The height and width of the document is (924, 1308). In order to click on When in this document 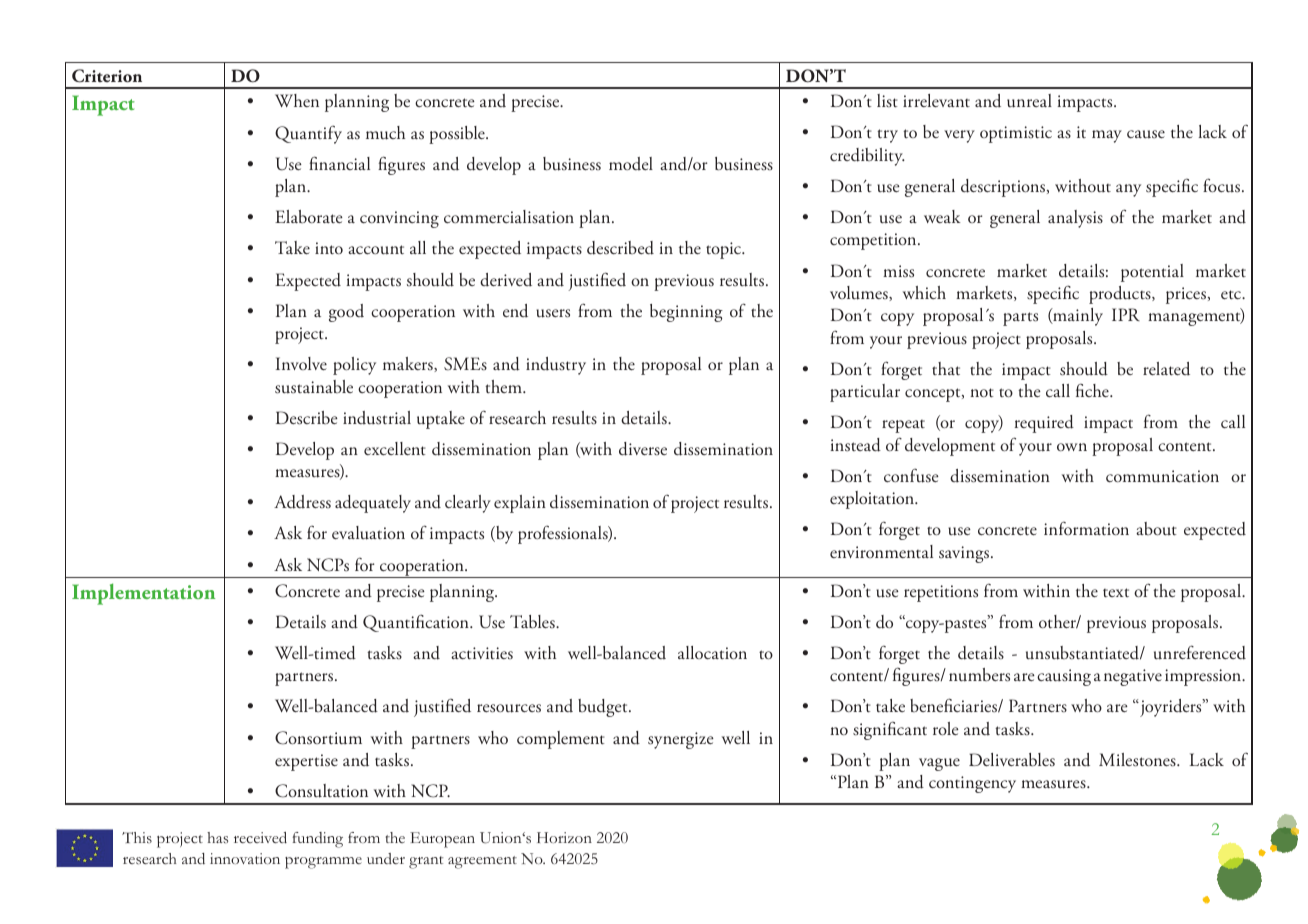, I will do `click(297, 100)`.
